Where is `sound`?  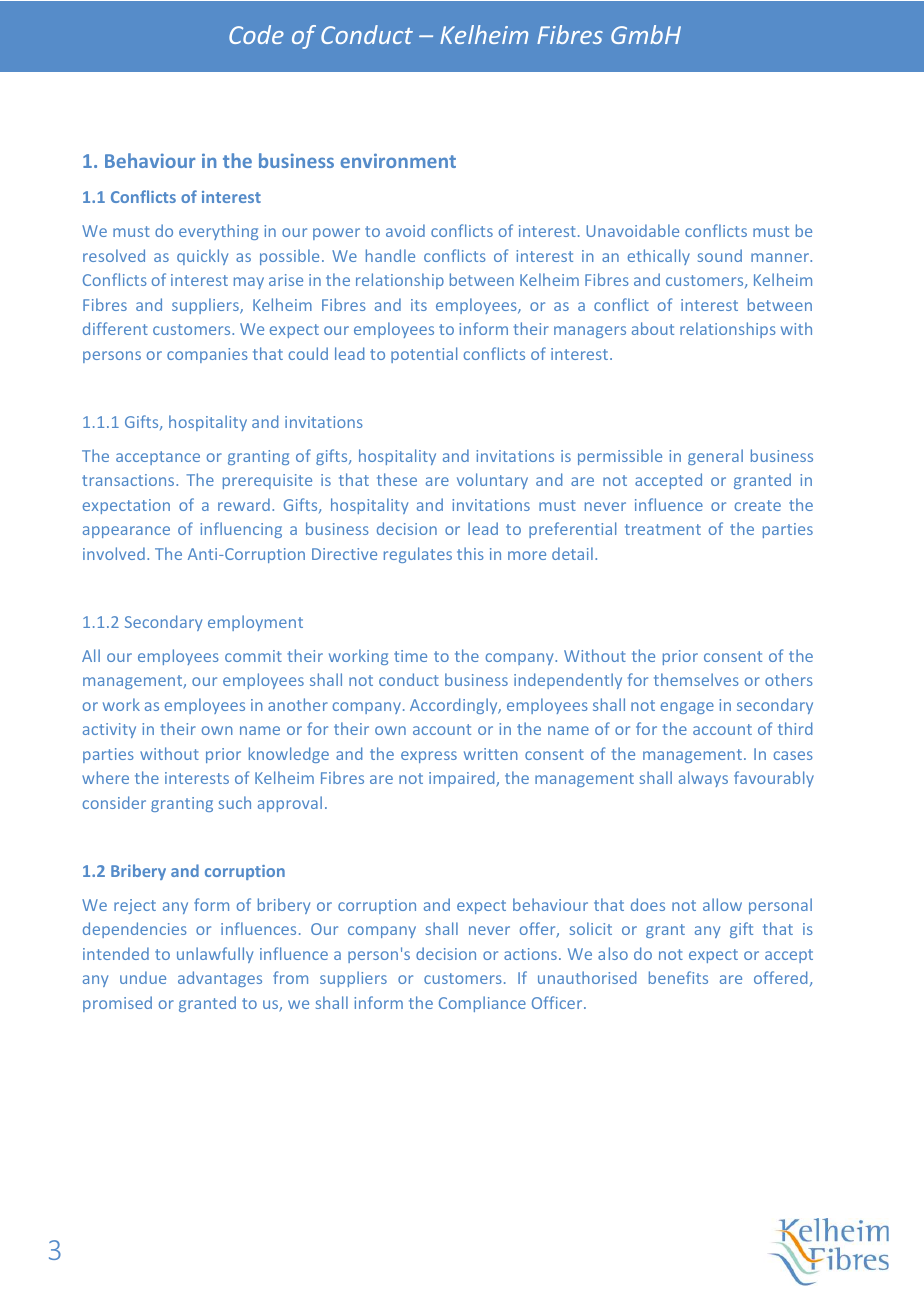 sound is located at coordinates (720, 255).
